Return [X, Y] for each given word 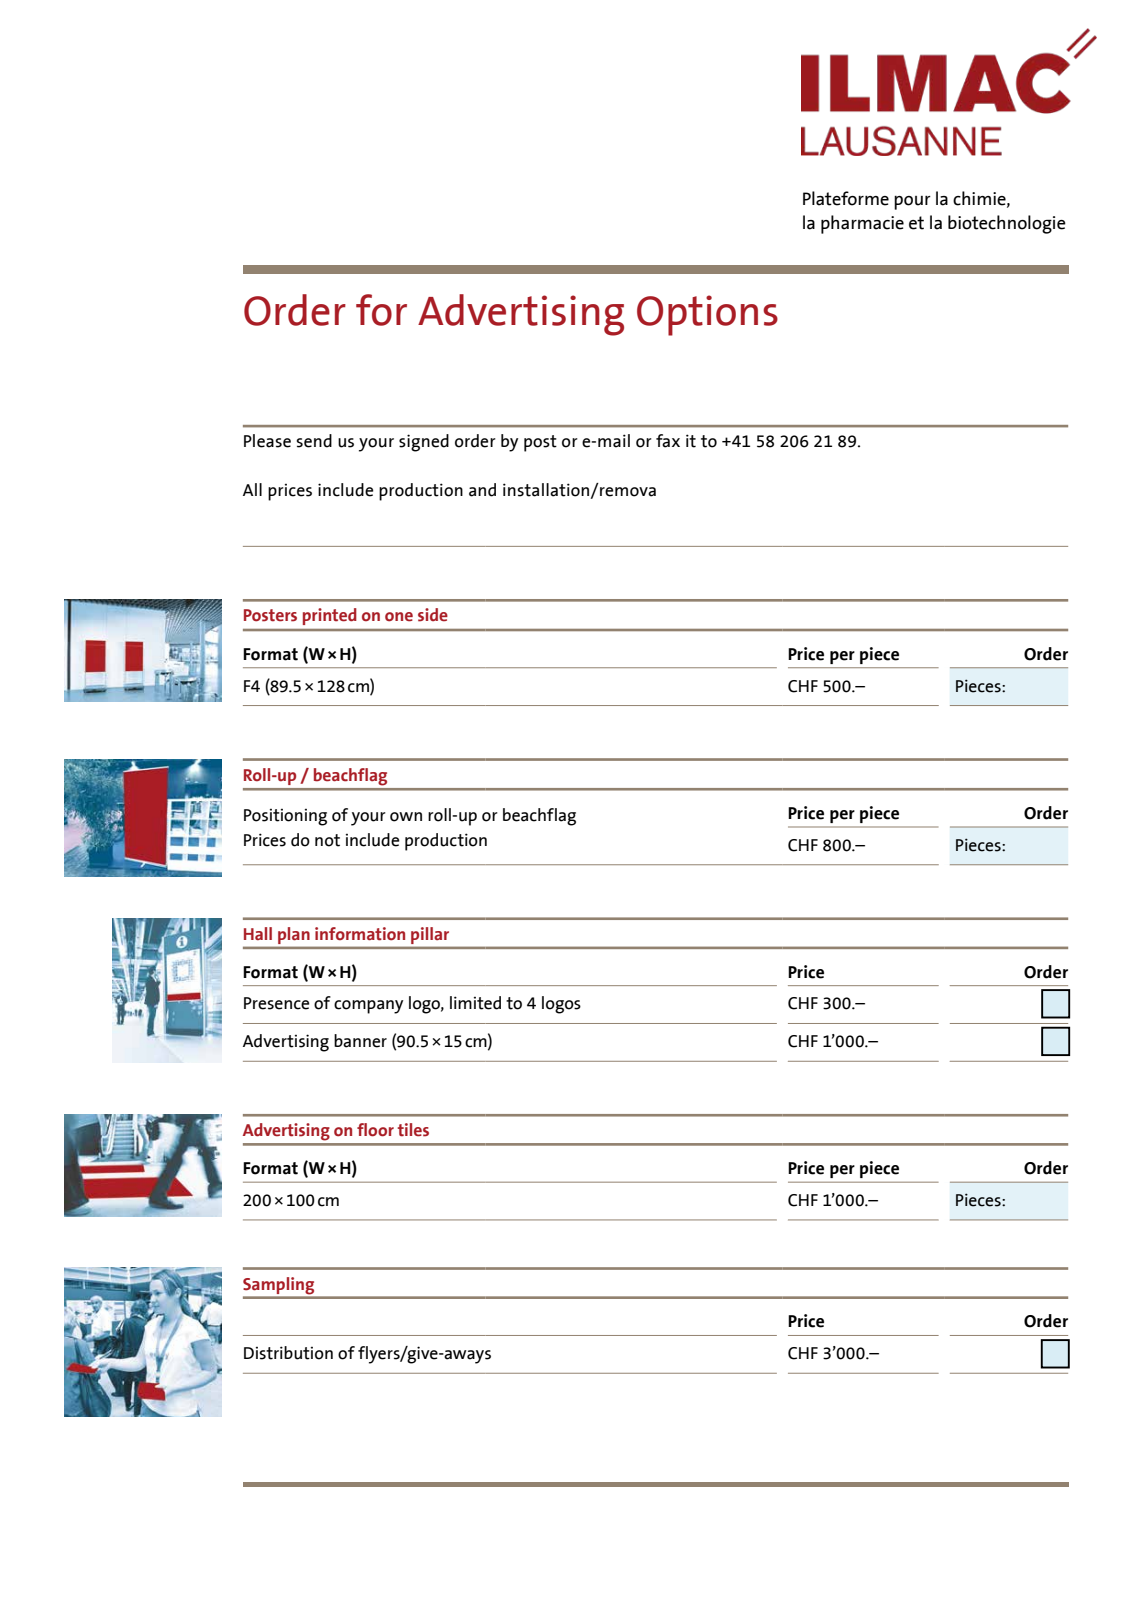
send [314, 441]
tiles [413, 1130]
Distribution [288, 1353]
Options [707, 315]
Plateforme [846, 198]
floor [375, 1130]
